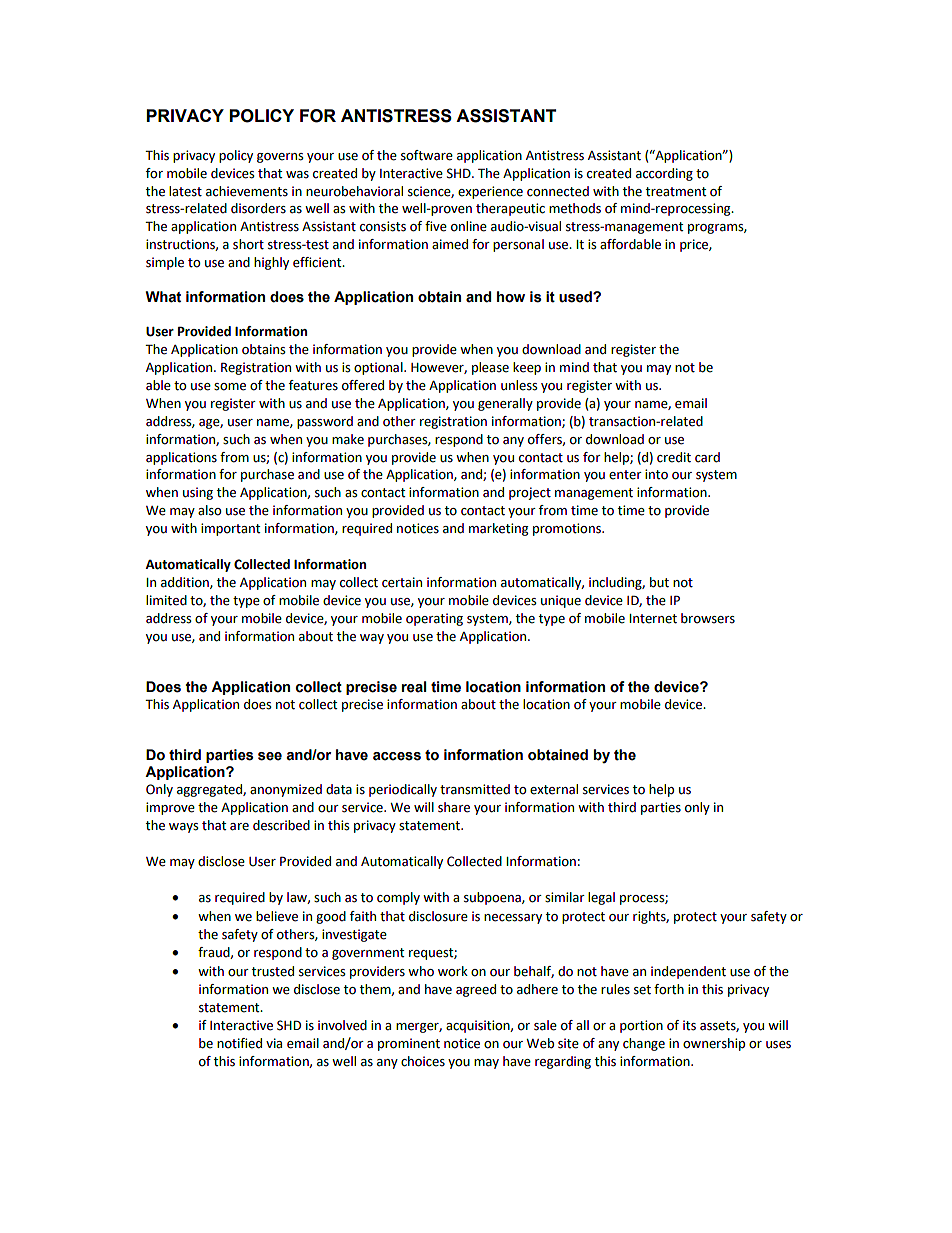  Describe the element at coordinates (714, 1044) in the document. I see `ownership` at that location.
